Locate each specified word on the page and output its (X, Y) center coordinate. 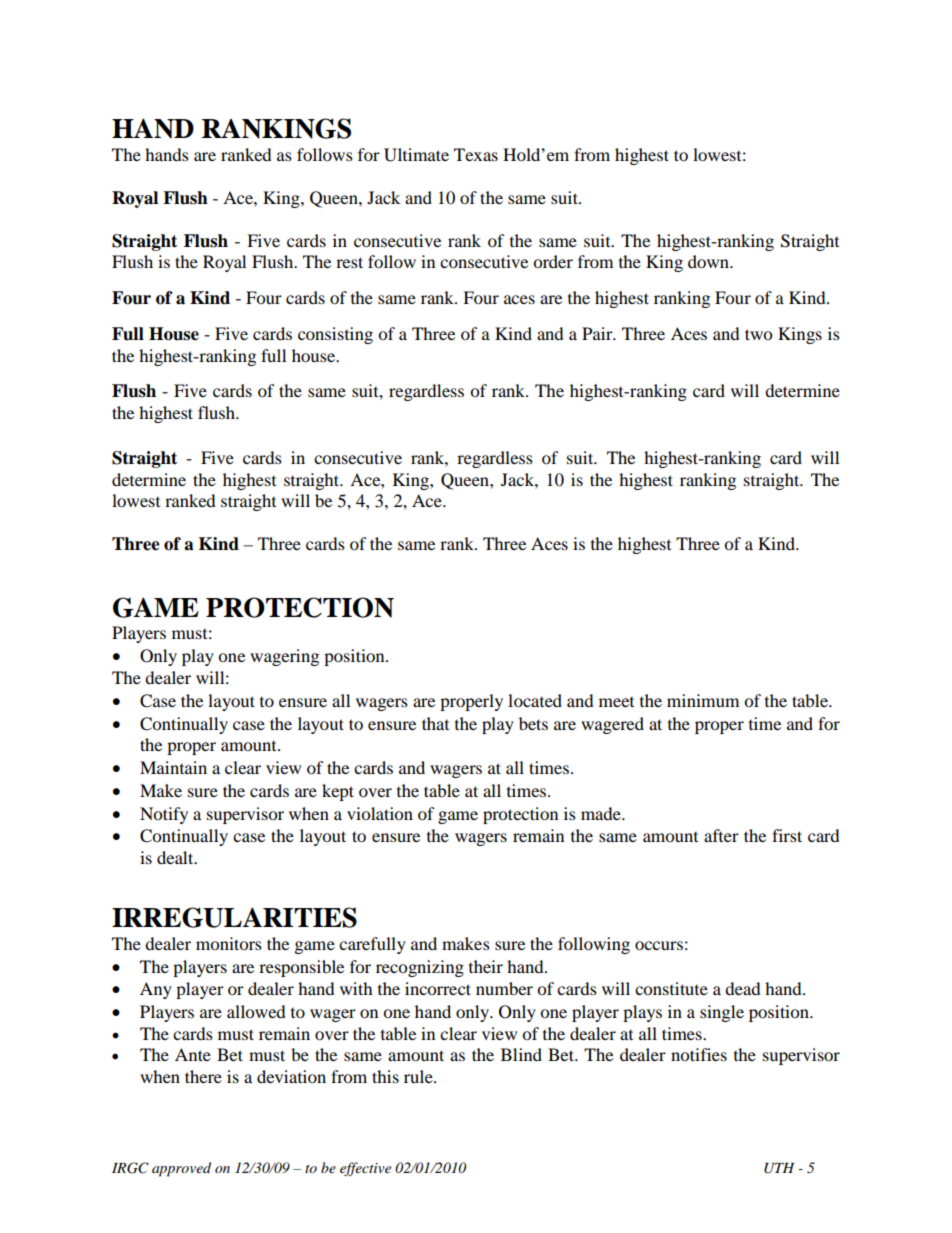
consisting (335, 335)
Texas (476, 154)
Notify (164, 815)
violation (380, 813)
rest (349, 262)
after (721, 835)
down (709, 261)
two (758, 334)
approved (181, 1169)
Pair (598, 333)
